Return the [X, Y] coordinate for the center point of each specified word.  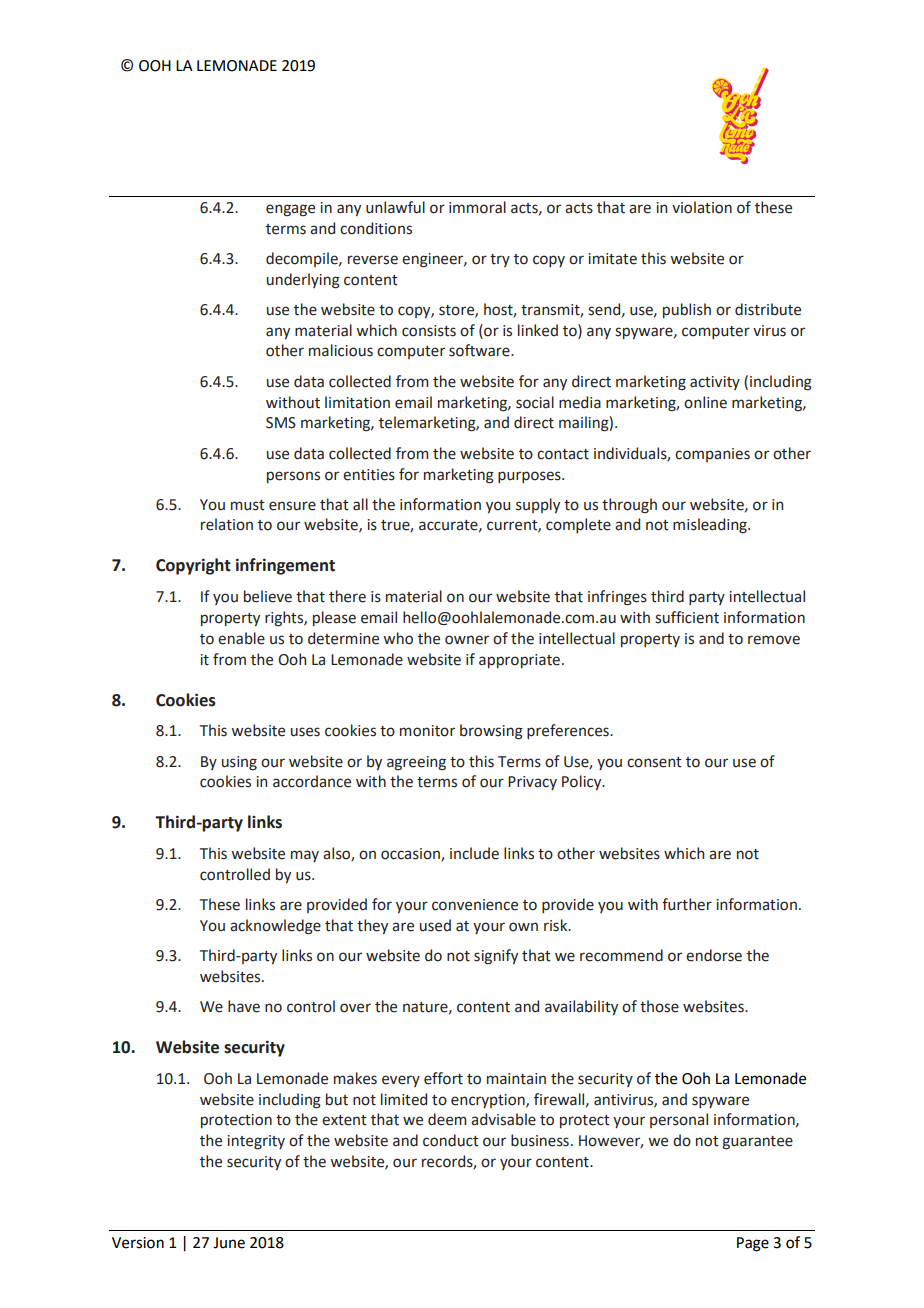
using [239, 763]
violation [702, 207]
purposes [530, 477]
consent [654, 762]
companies [712, 455]
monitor [427, 731]
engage [290, 210]
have [244, 1006]
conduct [451, 1140]
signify [496, 957]
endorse [714, 955]
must [248, 505]
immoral [477, 207]
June [229, 1243]
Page [753, 1244]
